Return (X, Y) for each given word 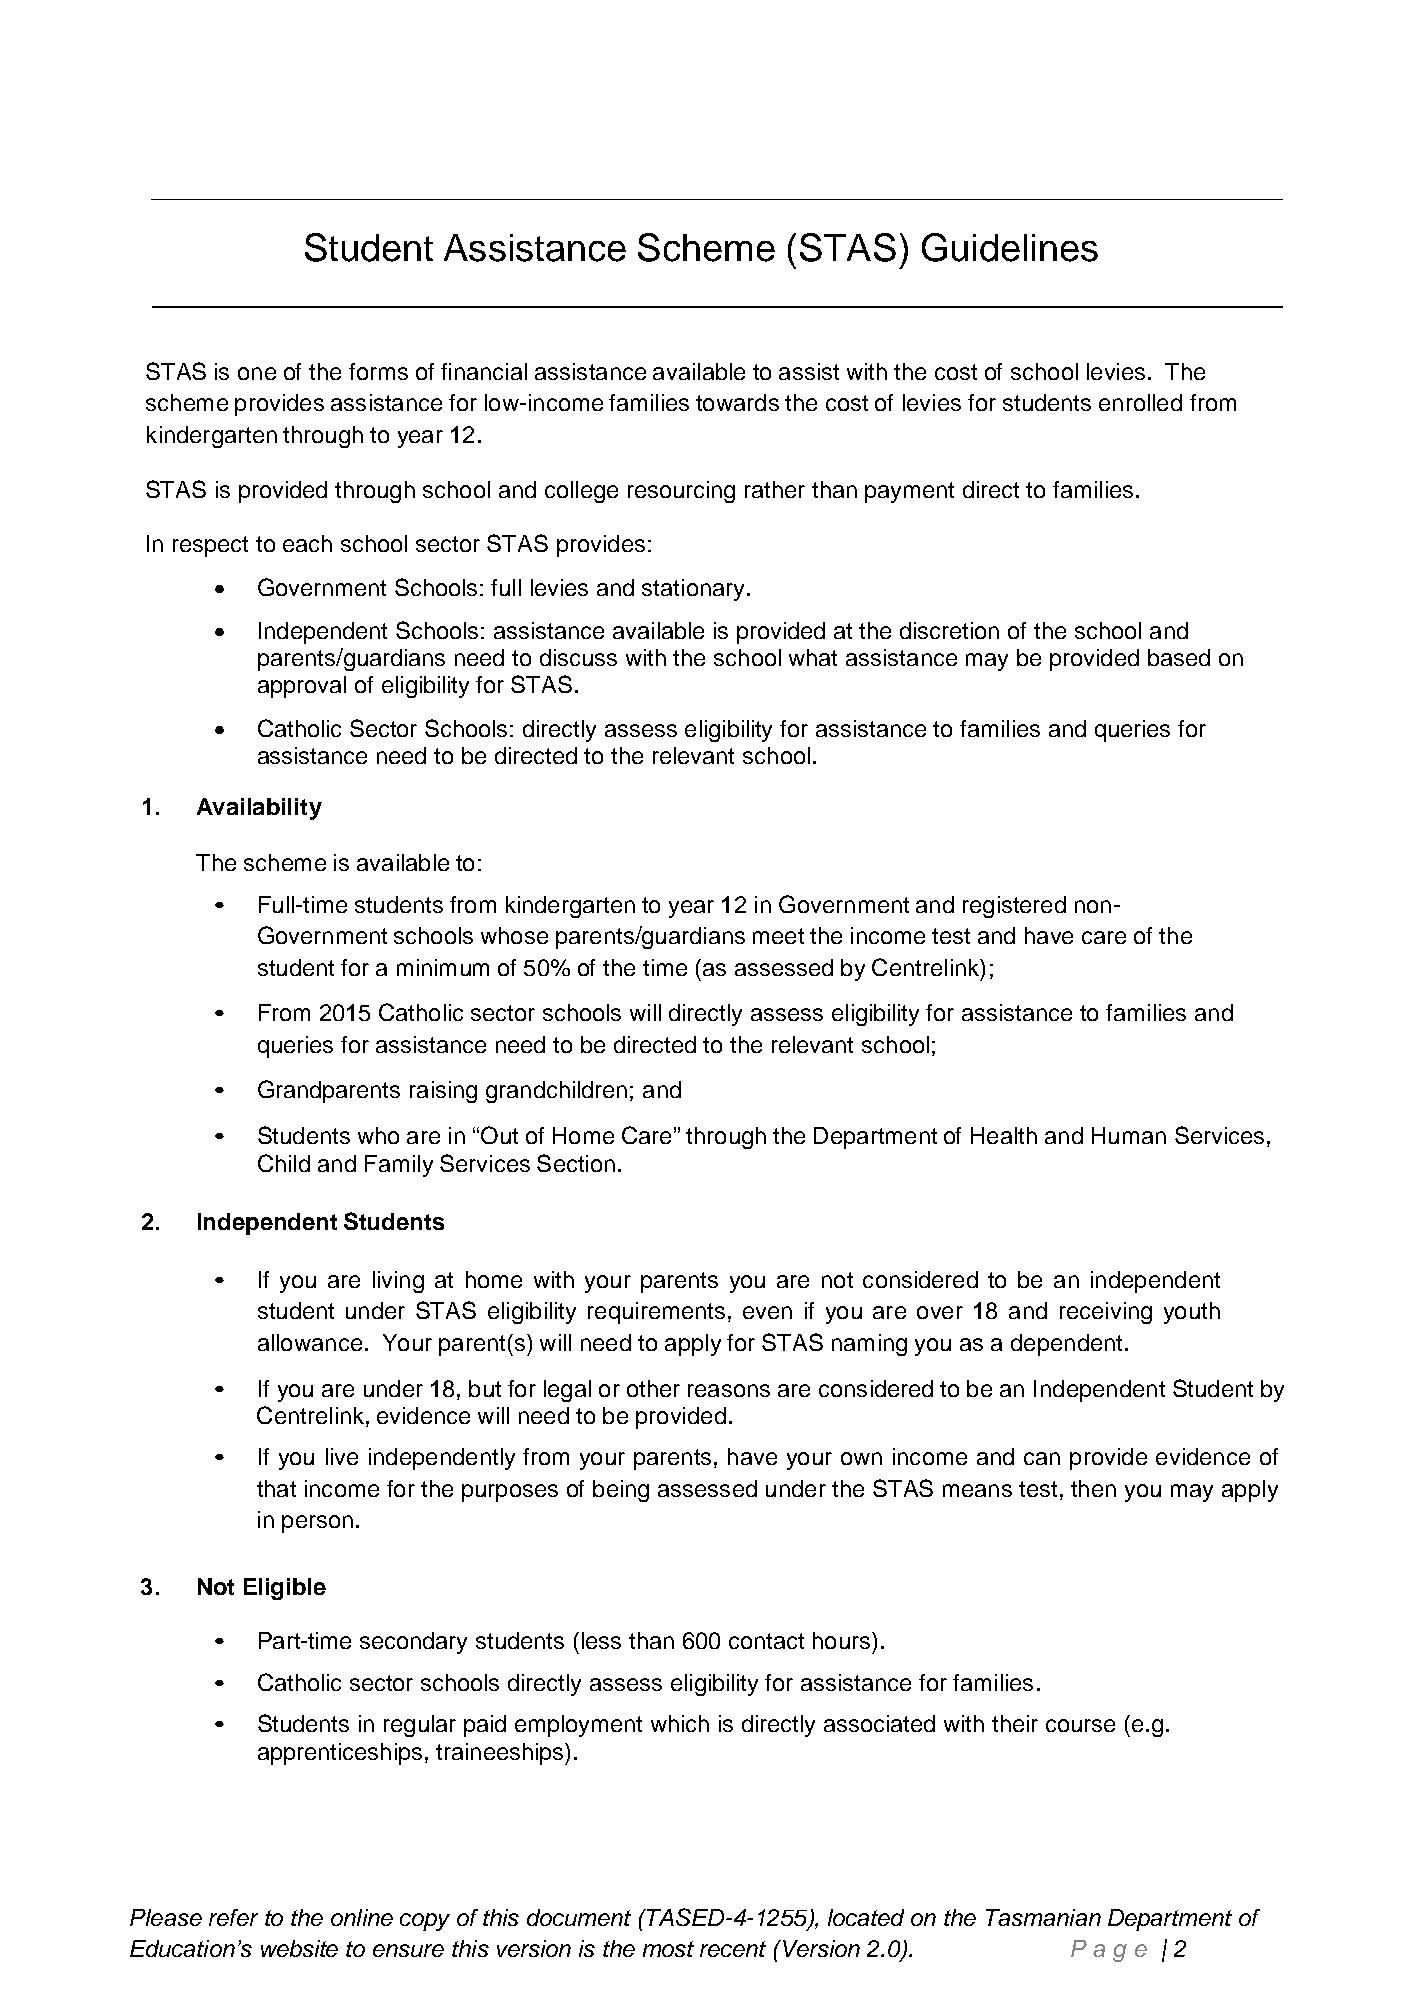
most (668, 1949)
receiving (1106, 1313)
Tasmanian (1043, 1917)
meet (778, 936)
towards (737, 402)
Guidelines (1010, 247)
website (299, 1948)
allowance (310, 1342)
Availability (259, 809)
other (653, 1388)
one (257, 373)
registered (1014, 907)
